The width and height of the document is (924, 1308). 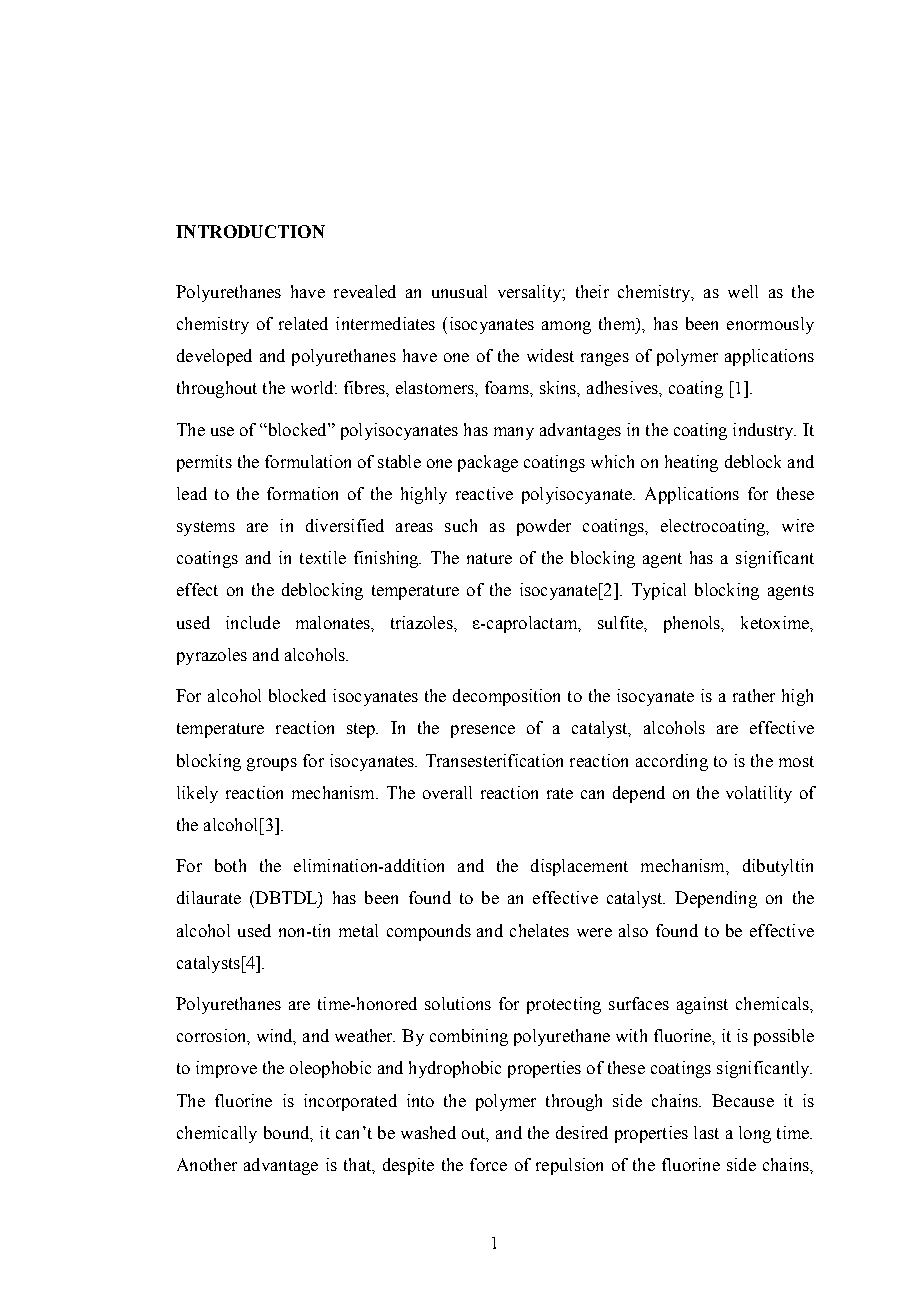 What do you see at coordinates (488, 1164) in the document?
I see `force` at bounding box center [488, 1164].
